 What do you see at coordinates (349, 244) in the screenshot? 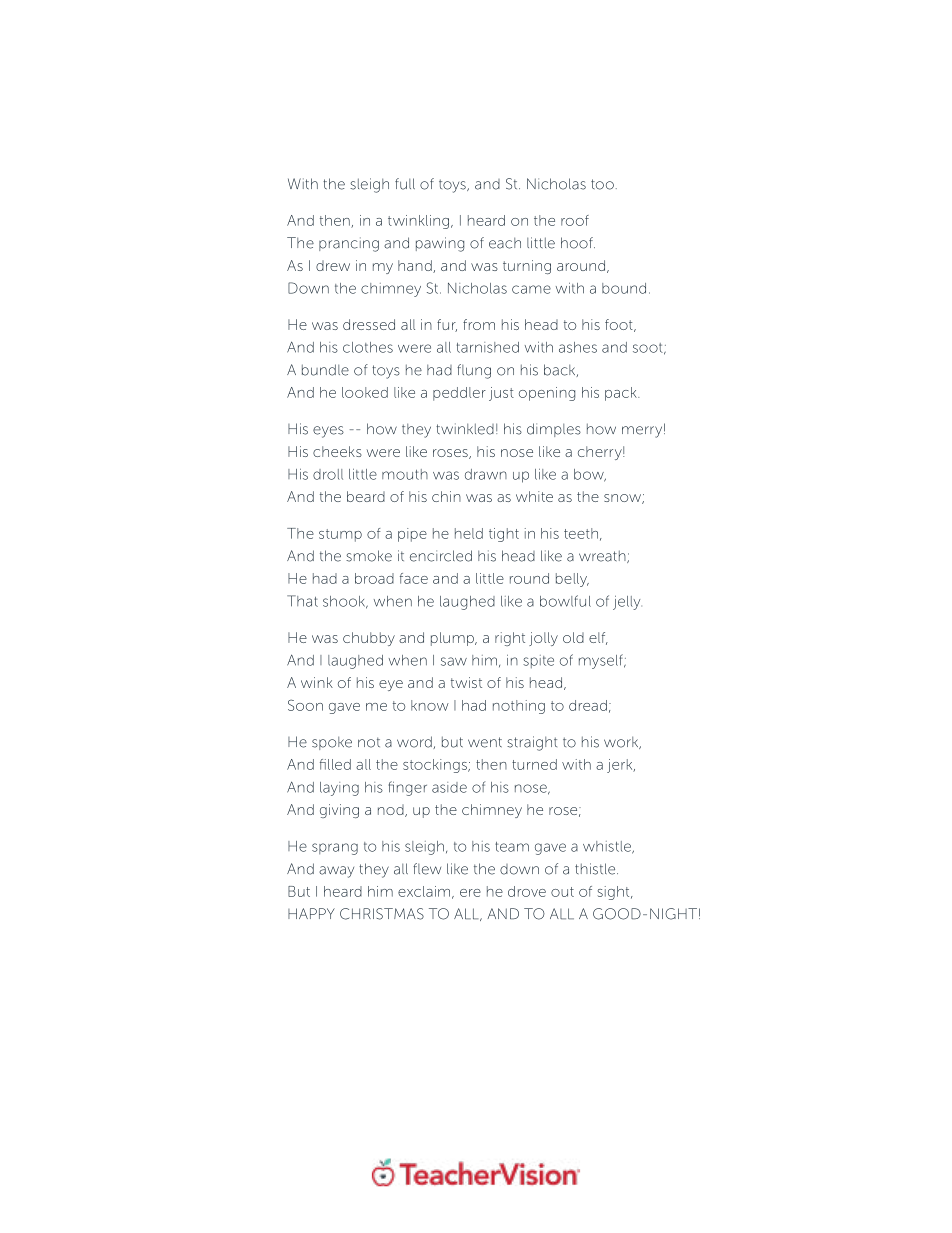
I see `prancing` at bounding box center [349, 244].
